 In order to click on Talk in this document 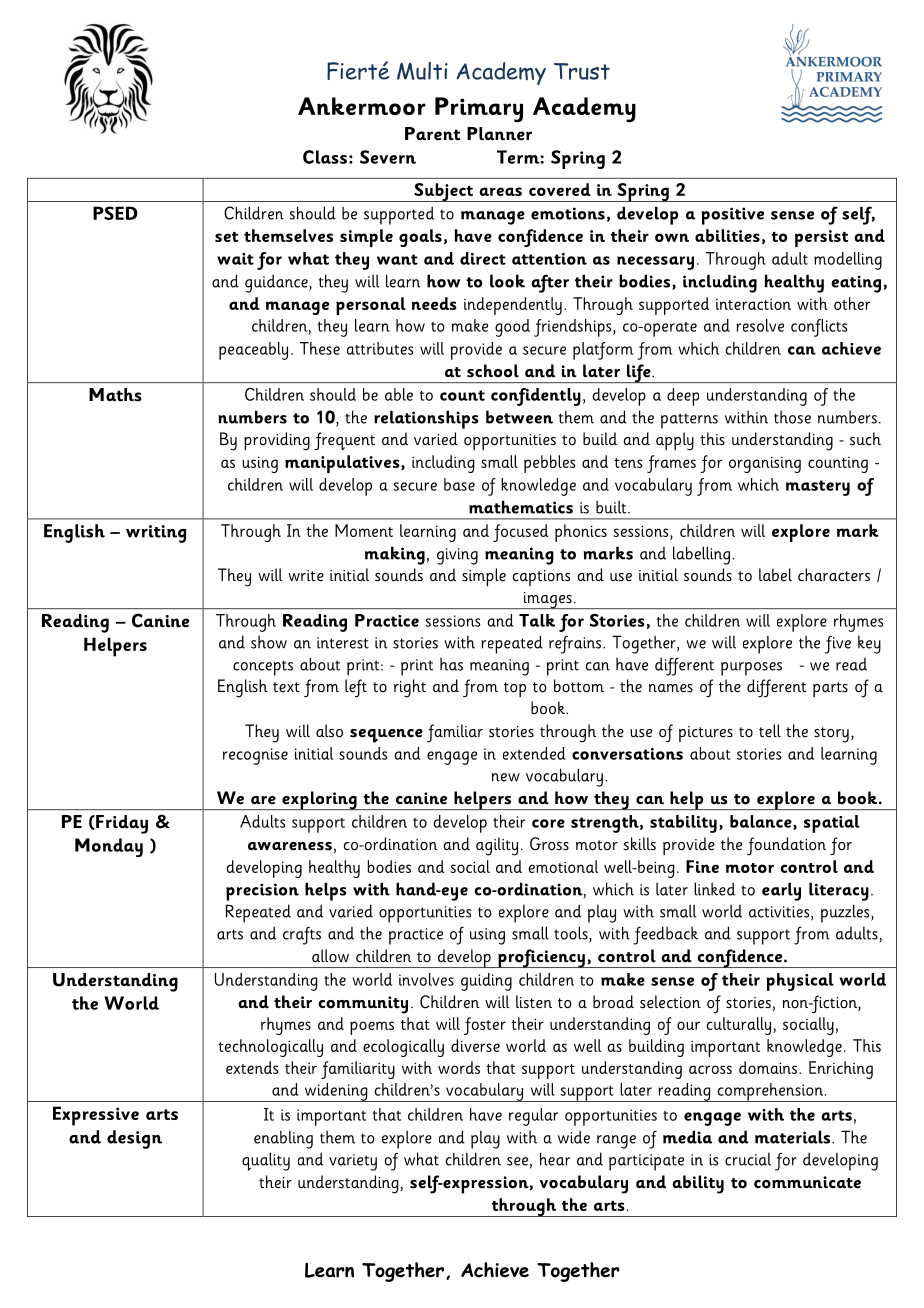, I will do `click(537, 620)`.
